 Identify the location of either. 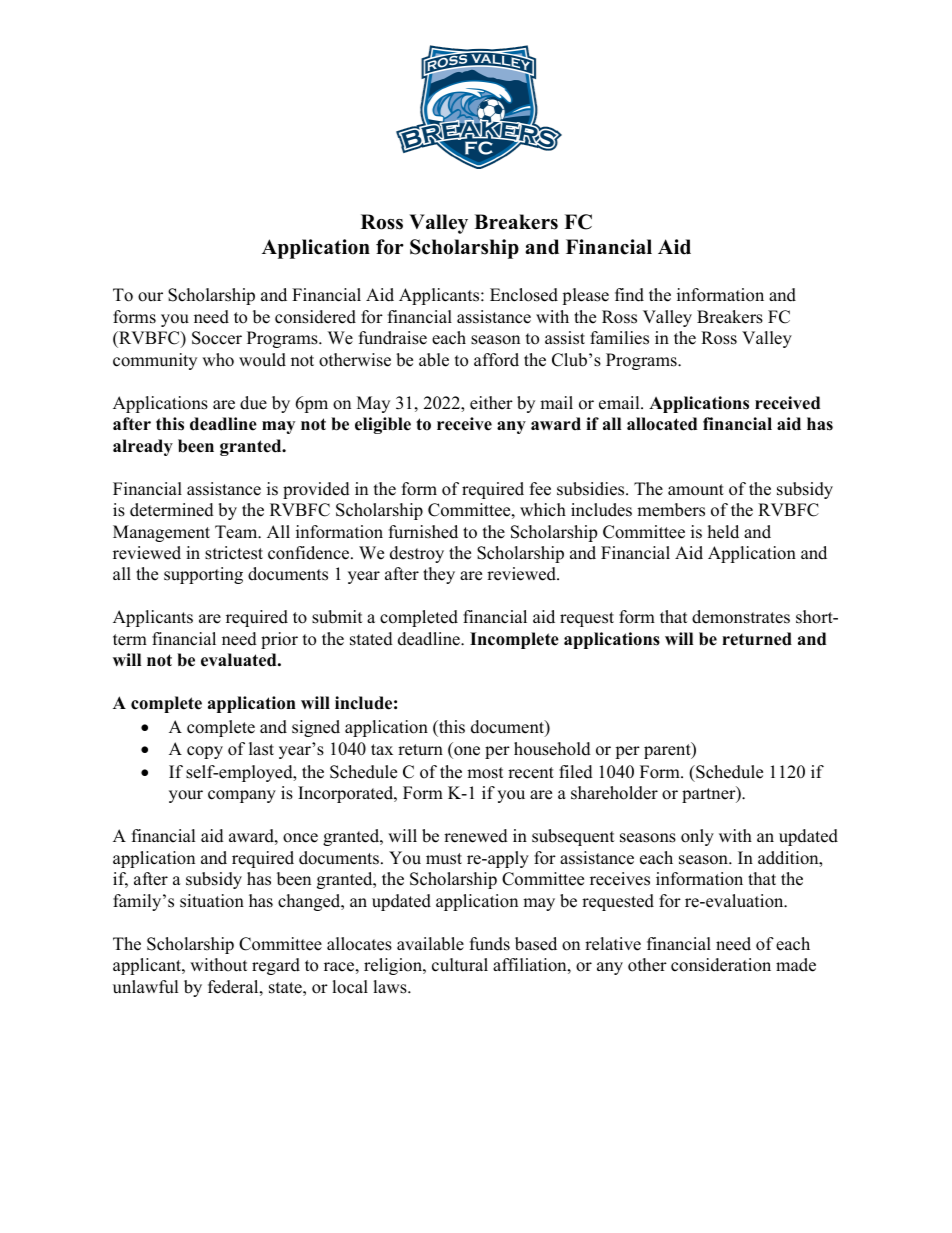
(491, 403).
